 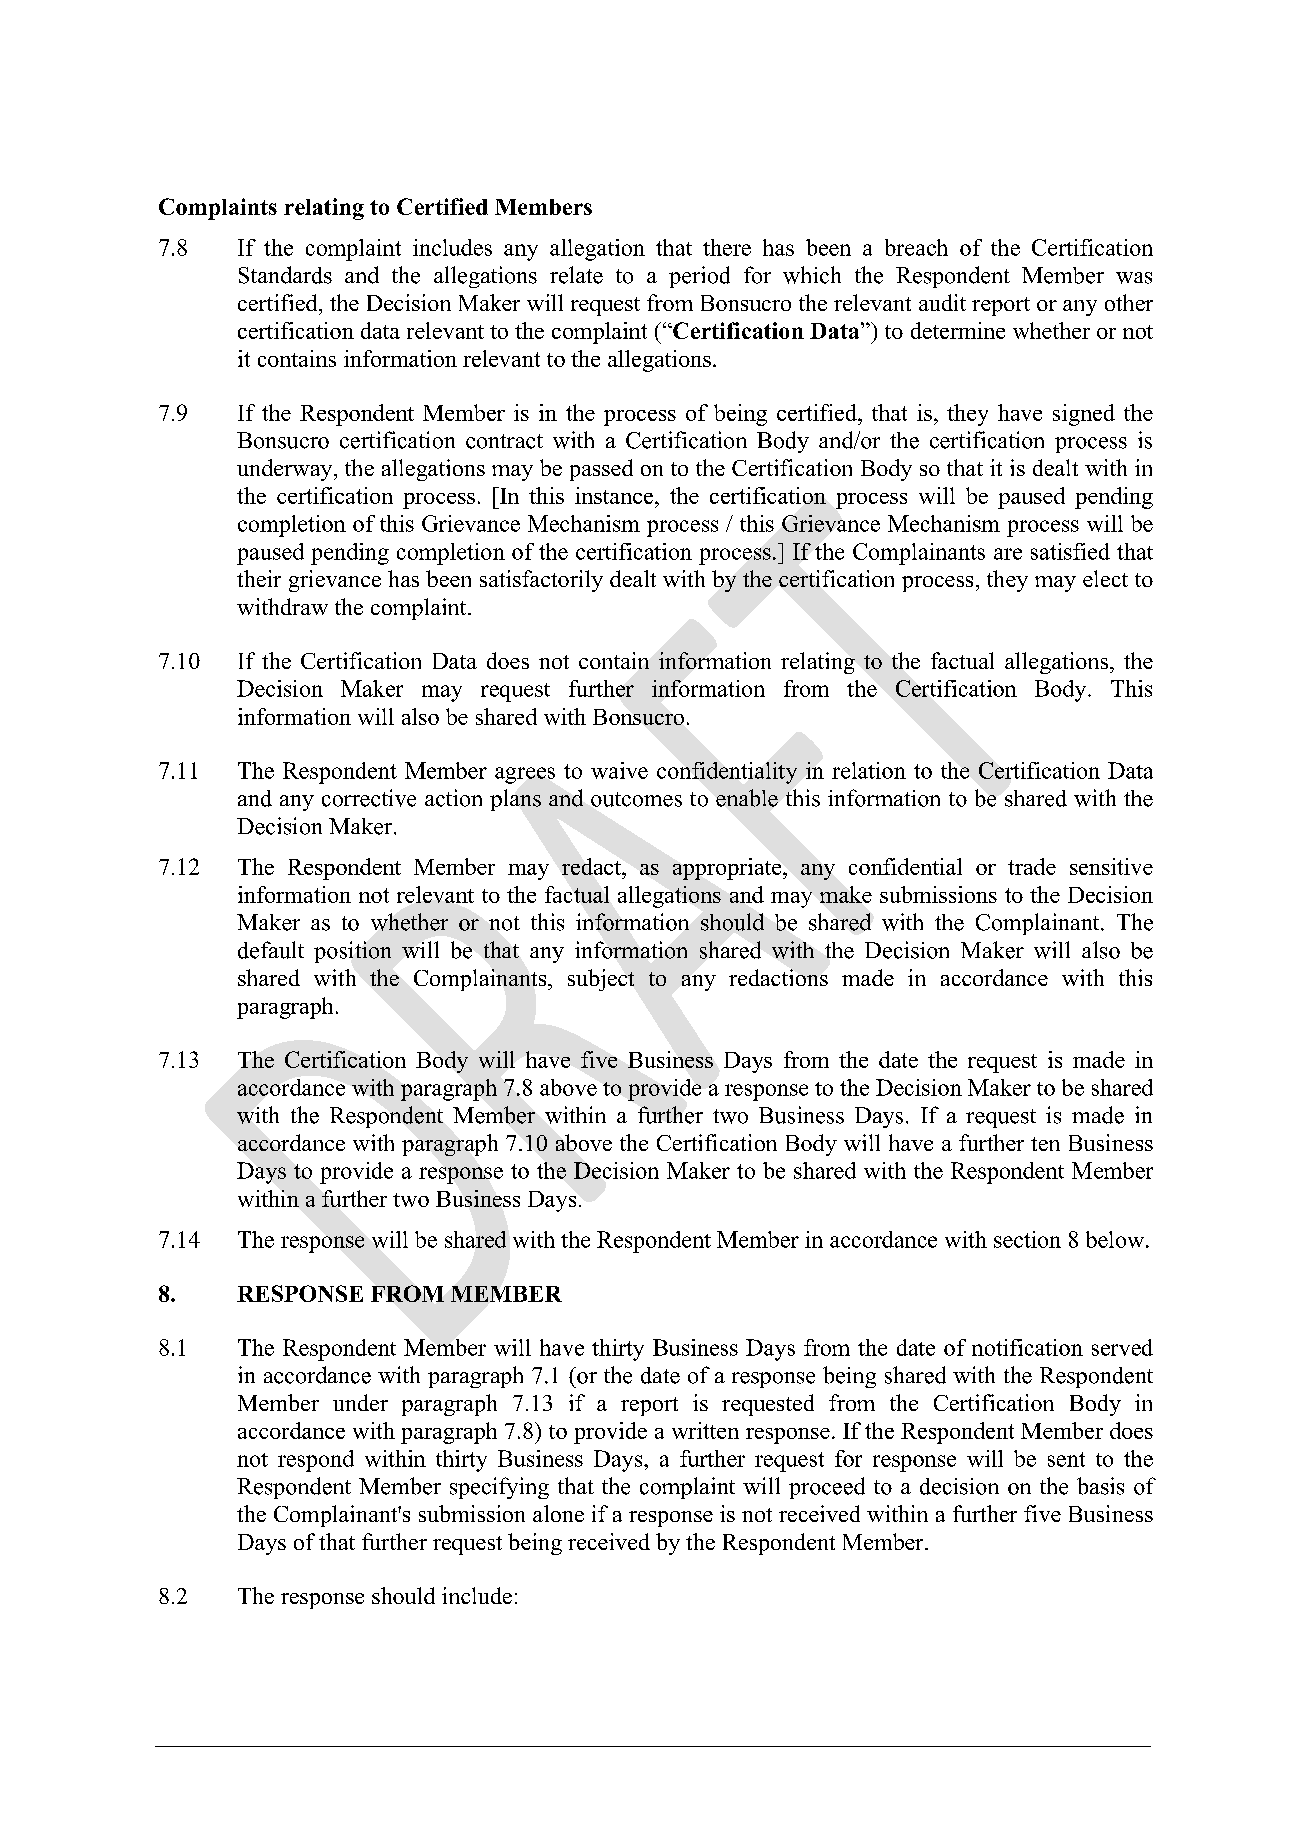 What do you see at coordinates (942, 302) in the document?
I see `audit` at bounding box center [942, 302].
